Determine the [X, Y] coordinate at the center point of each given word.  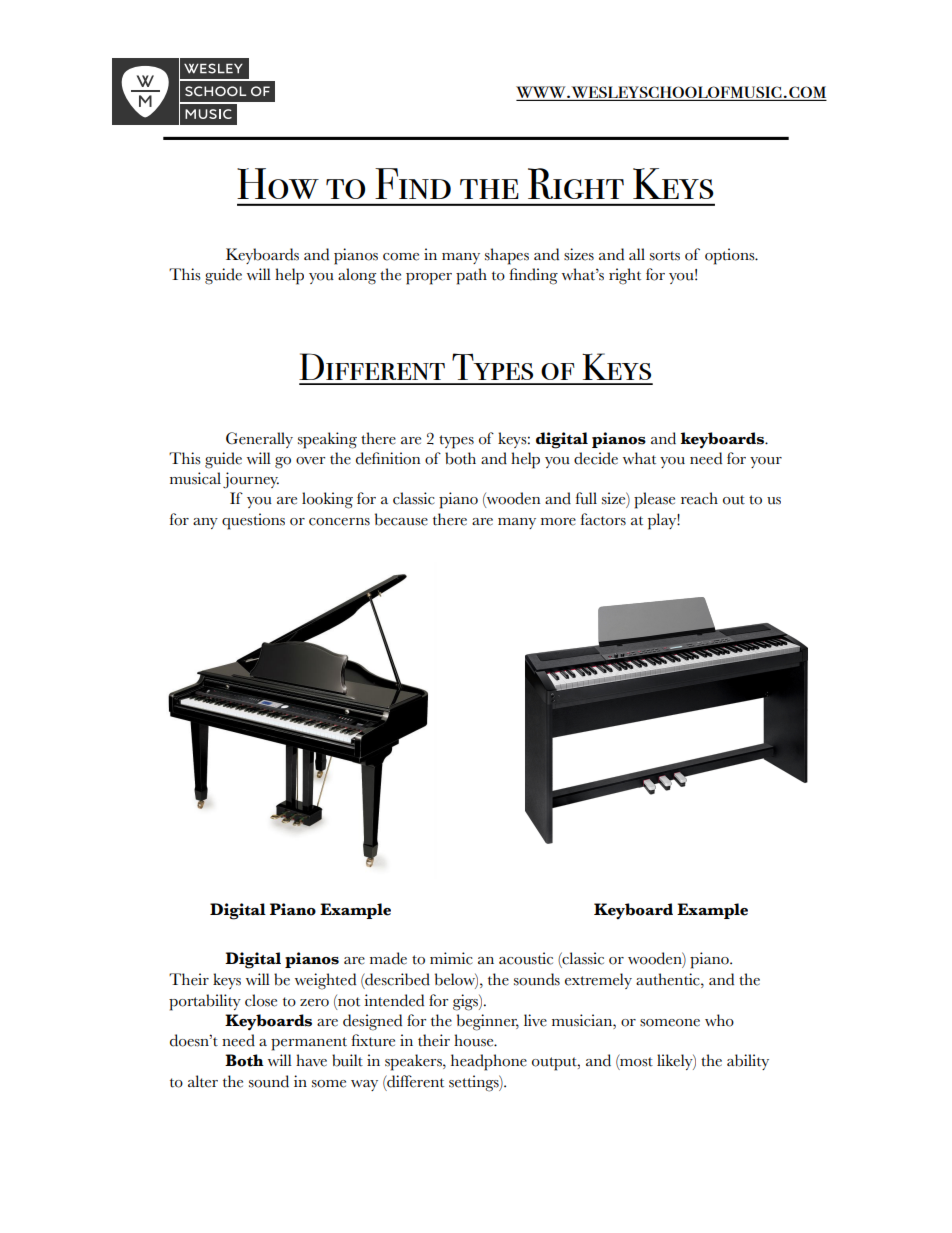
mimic [451, 958]
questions [253, 521]
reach [699, 498]
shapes [507, 256]
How [278, 183]
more [558, 522]
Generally [259, 440]
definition [388, 458]
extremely [598, 981]
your [766, 462]
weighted [325, 981]
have [311, 1060]
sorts [665, 256]
